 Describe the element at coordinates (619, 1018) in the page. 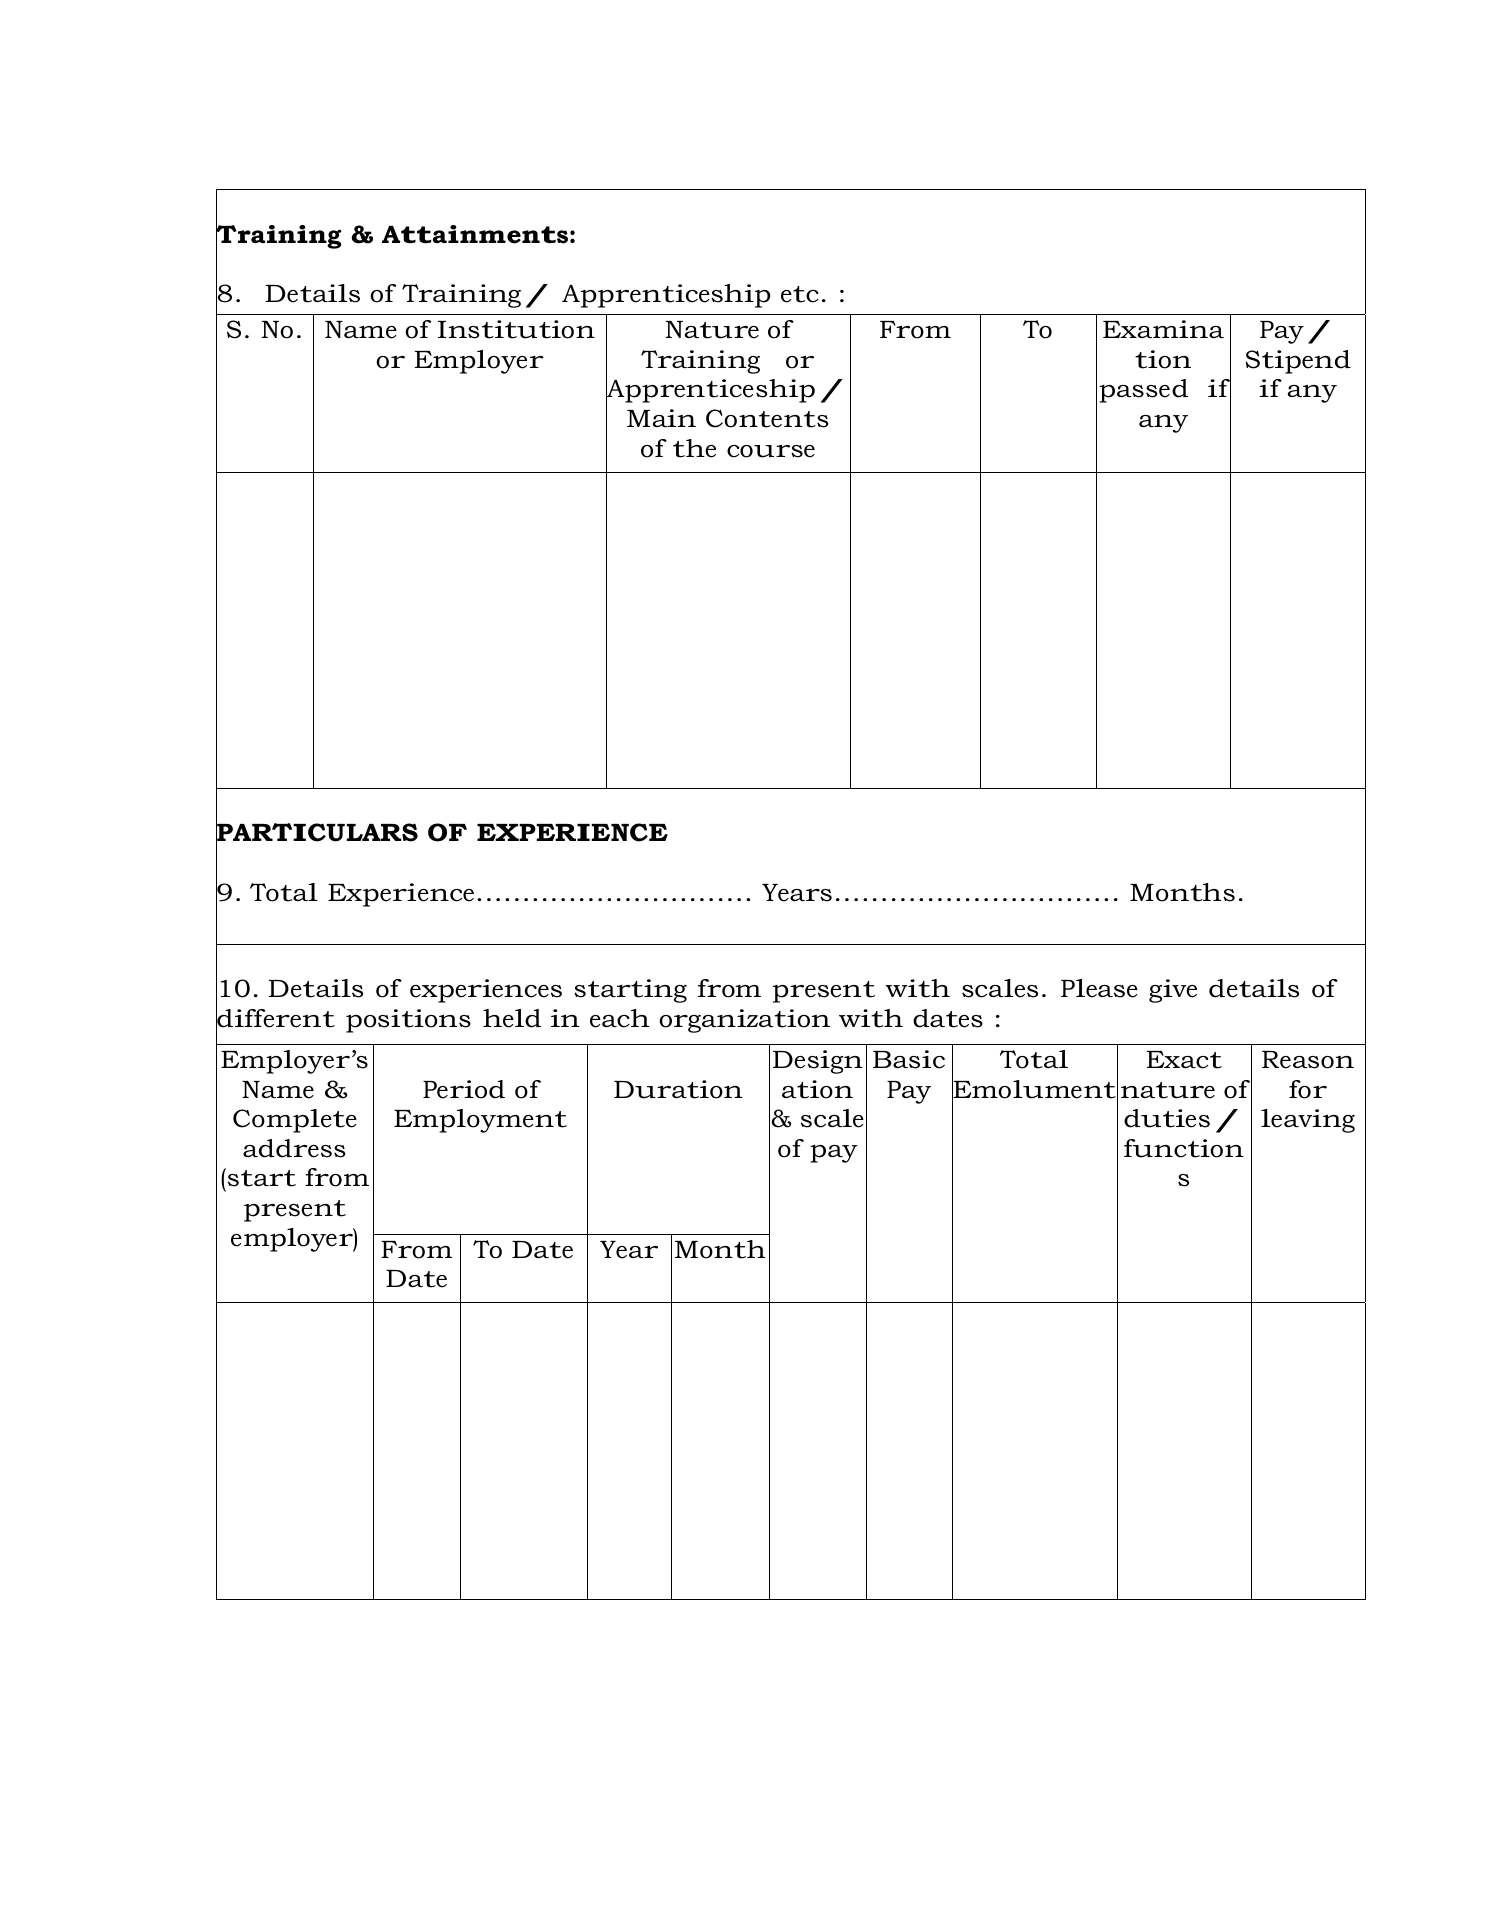

I see `each` at that location.
